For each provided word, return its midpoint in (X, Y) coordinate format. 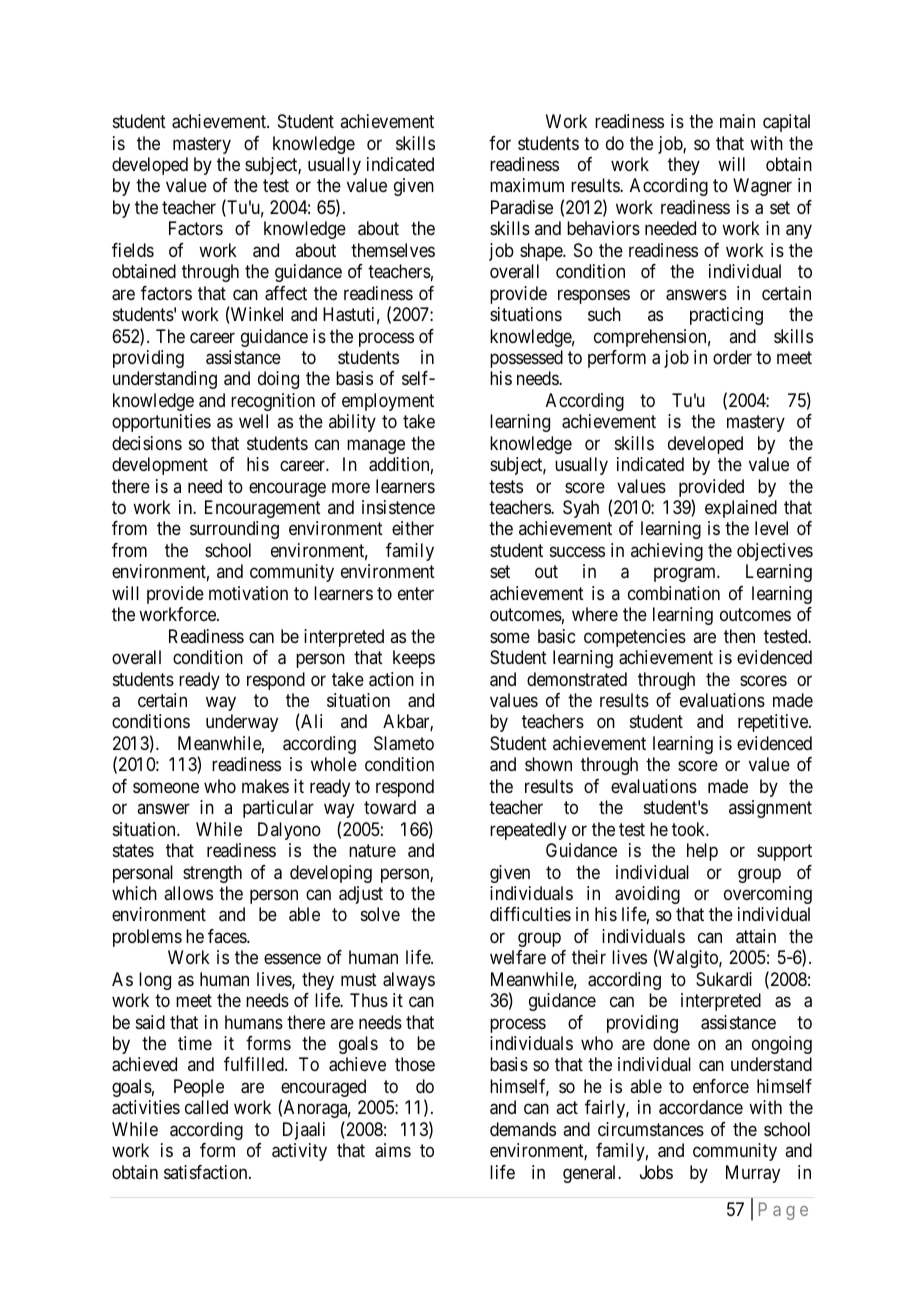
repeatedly (528, 831)
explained (741, 509)
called (206, 1107)
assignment (770, 809)
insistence (398, 507)
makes (265, 786)
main (737, 121)
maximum (527, 185)
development (160, 466)
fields (133, 250)
